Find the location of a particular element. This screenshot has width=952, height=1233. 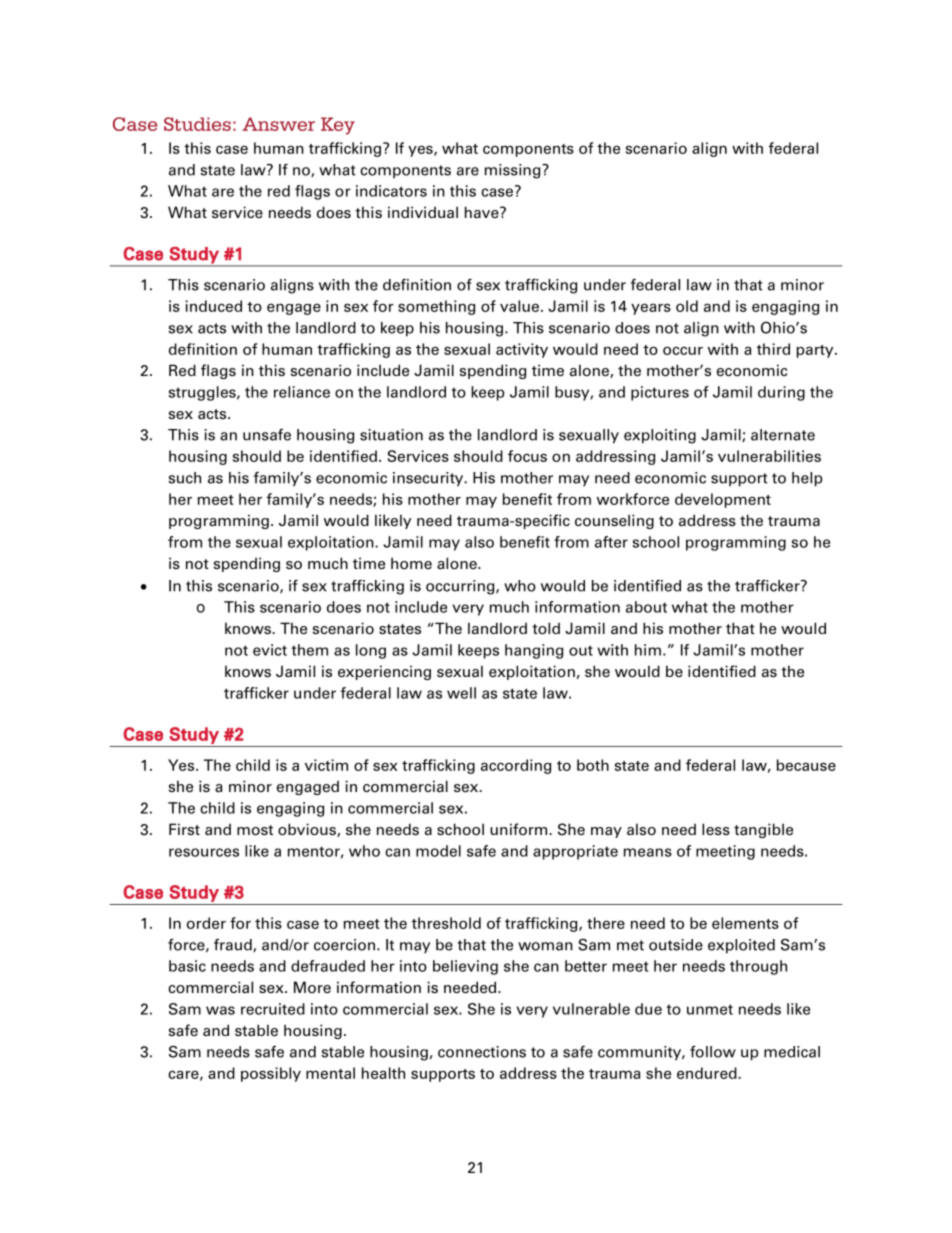

connections is located at coordinates (482, 1052).
